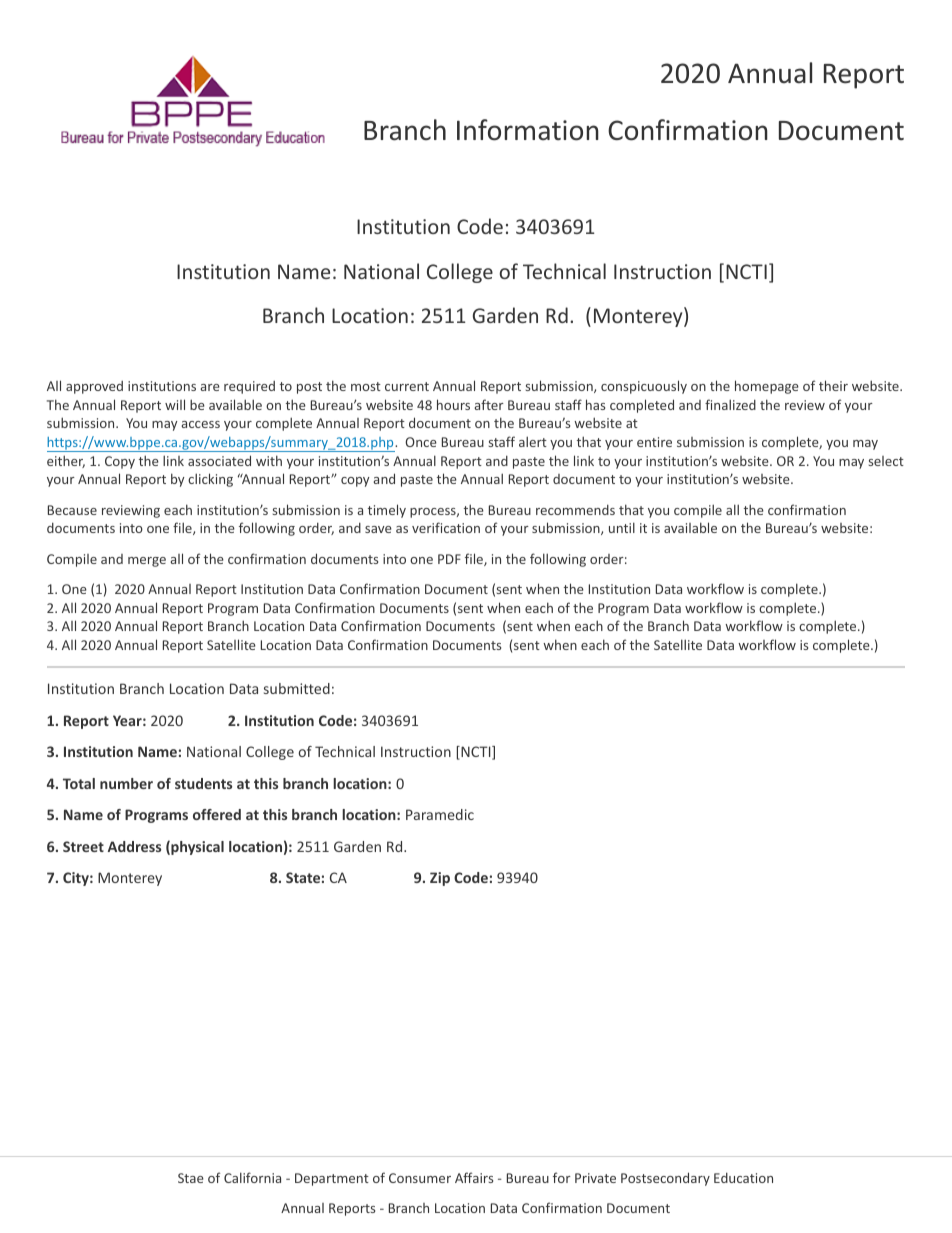 The height and width of the page is (1233, 952). What do you see at coordinates (210, 387) in the page?
I see `are` at bounding box center [210, 387].
